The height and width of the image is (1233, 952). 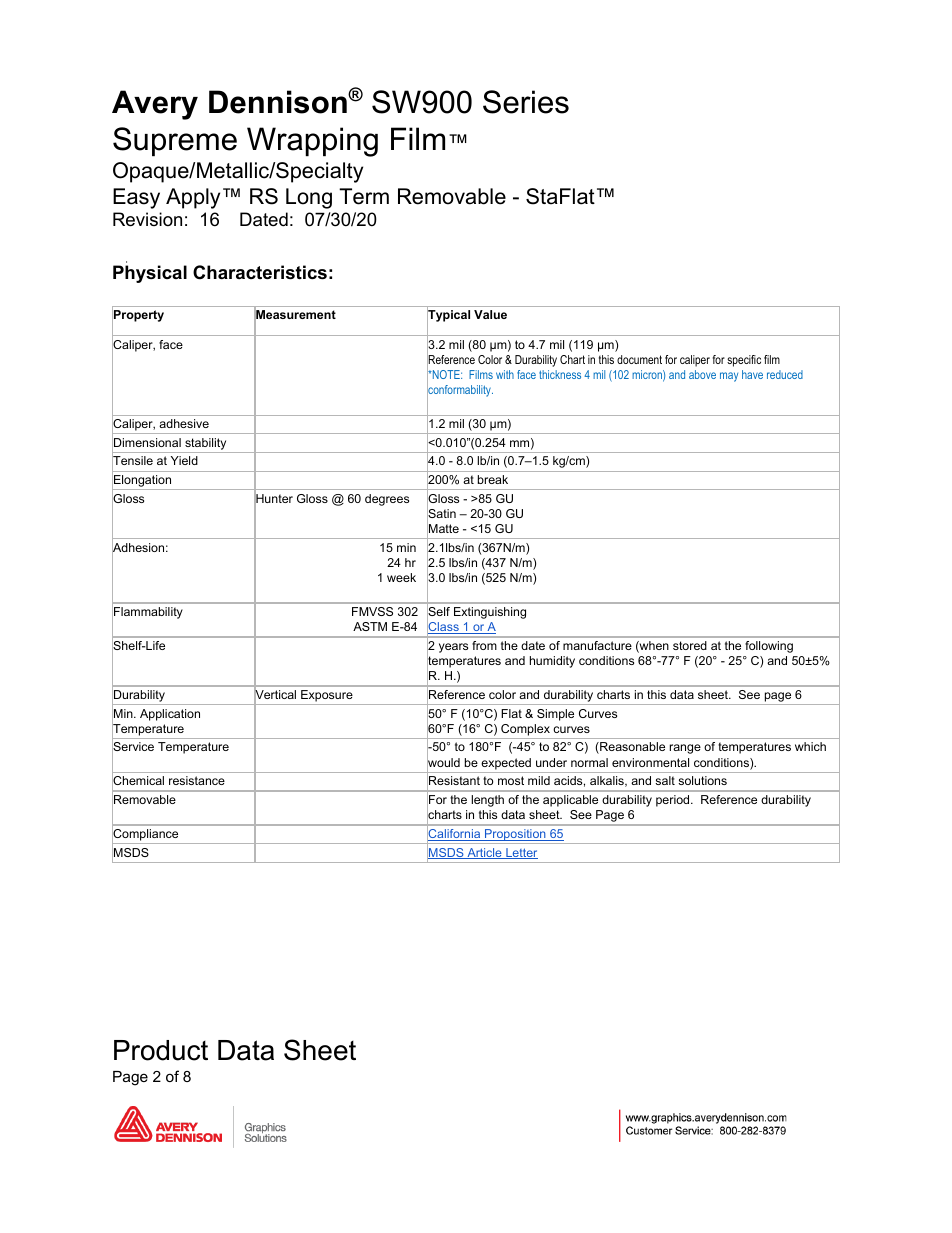 I want to click on Series, so click(x=526, y=102).
